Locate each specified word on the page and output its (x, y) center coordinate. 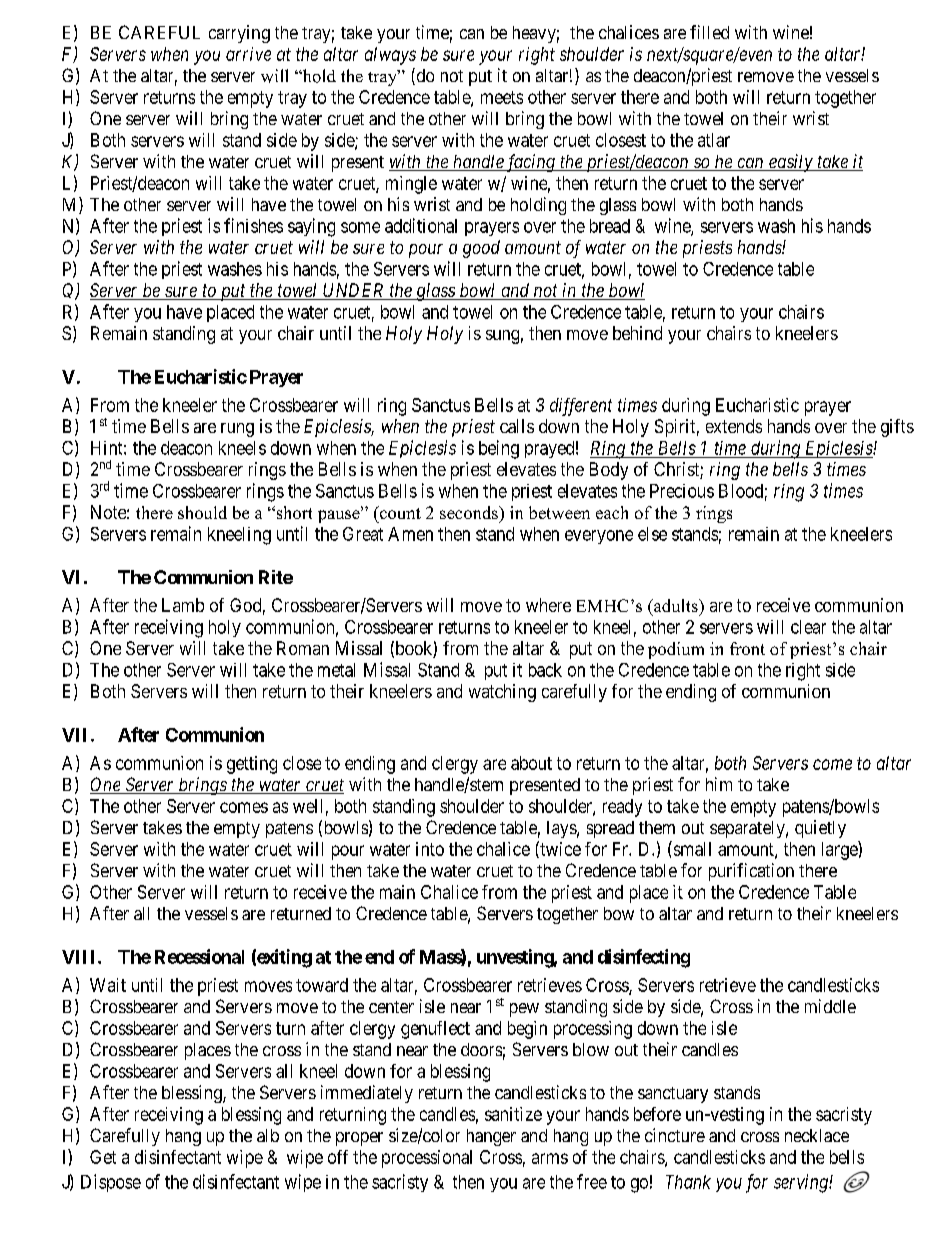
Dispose (111, 1183)
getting (252, 765)
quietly (820, 829)
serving (802, 1183)
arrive (248, 54)
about (531, 763)
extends (734, 426)
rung (237, 430)
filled (709, 32)
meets (502, 97)
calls (517, 426)
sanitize (513, 1114)
